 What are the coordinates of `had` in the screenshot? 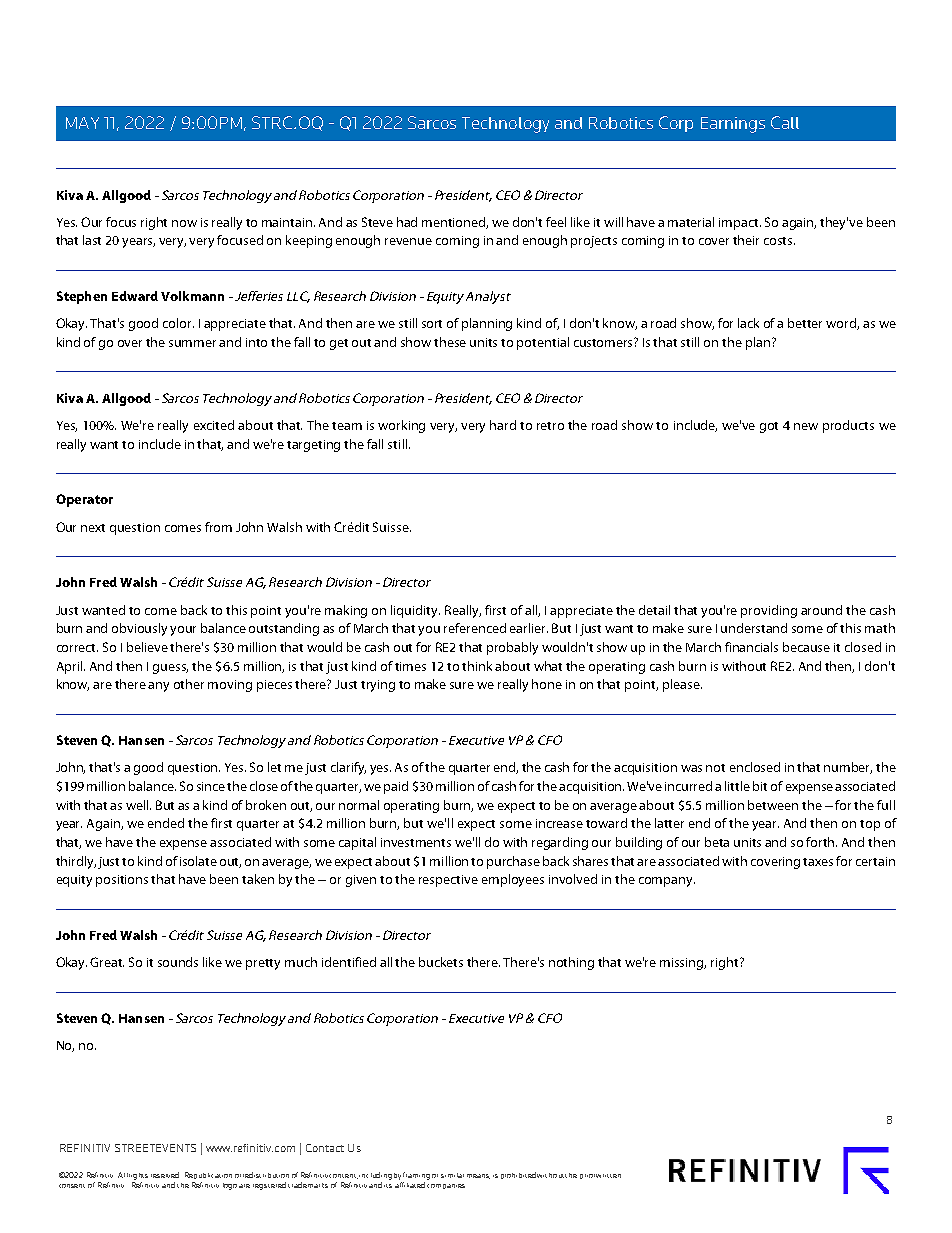 It's located at (407, 222).
